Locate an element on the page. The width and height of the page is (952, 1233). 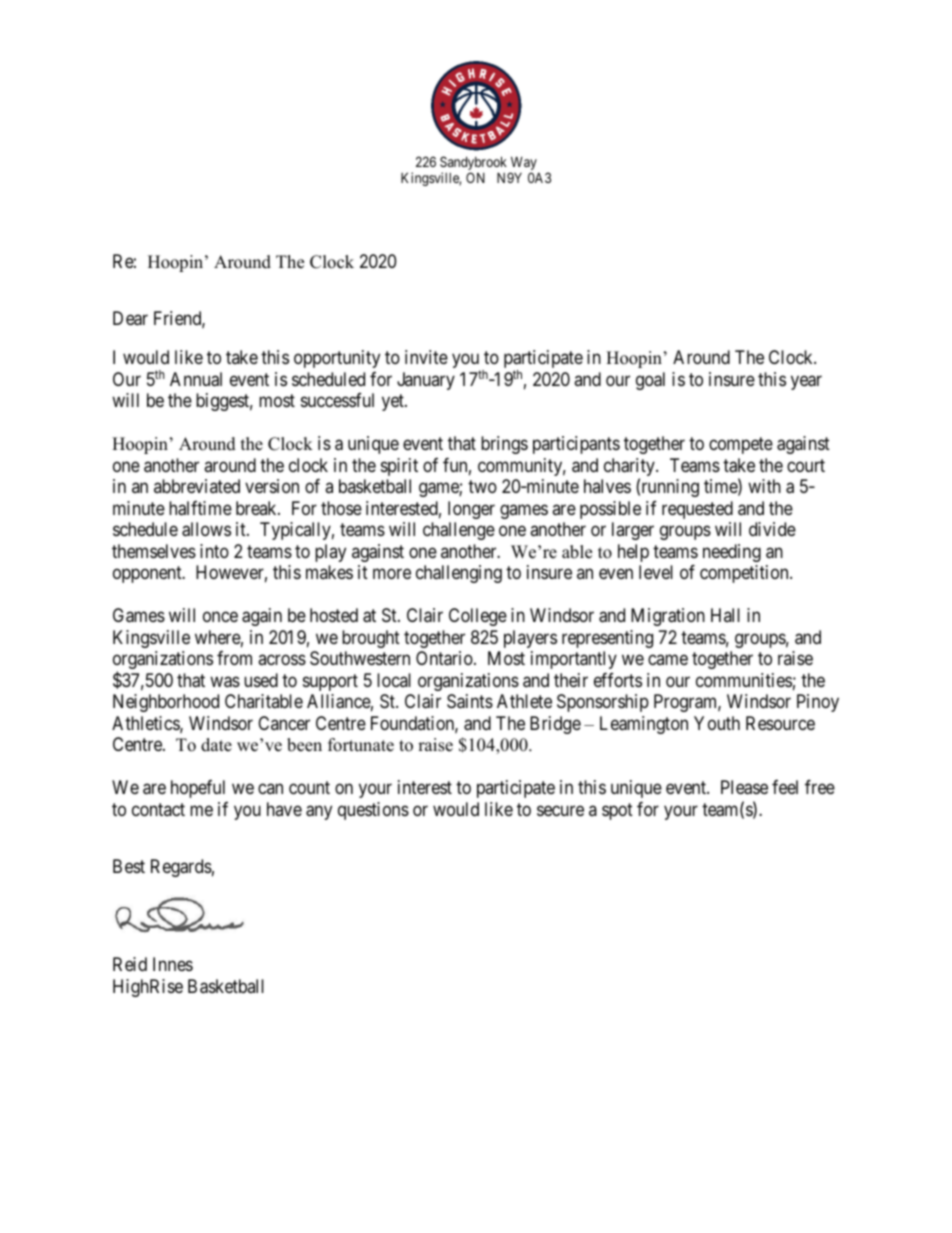
spot is located at coordinates (617, 811).
